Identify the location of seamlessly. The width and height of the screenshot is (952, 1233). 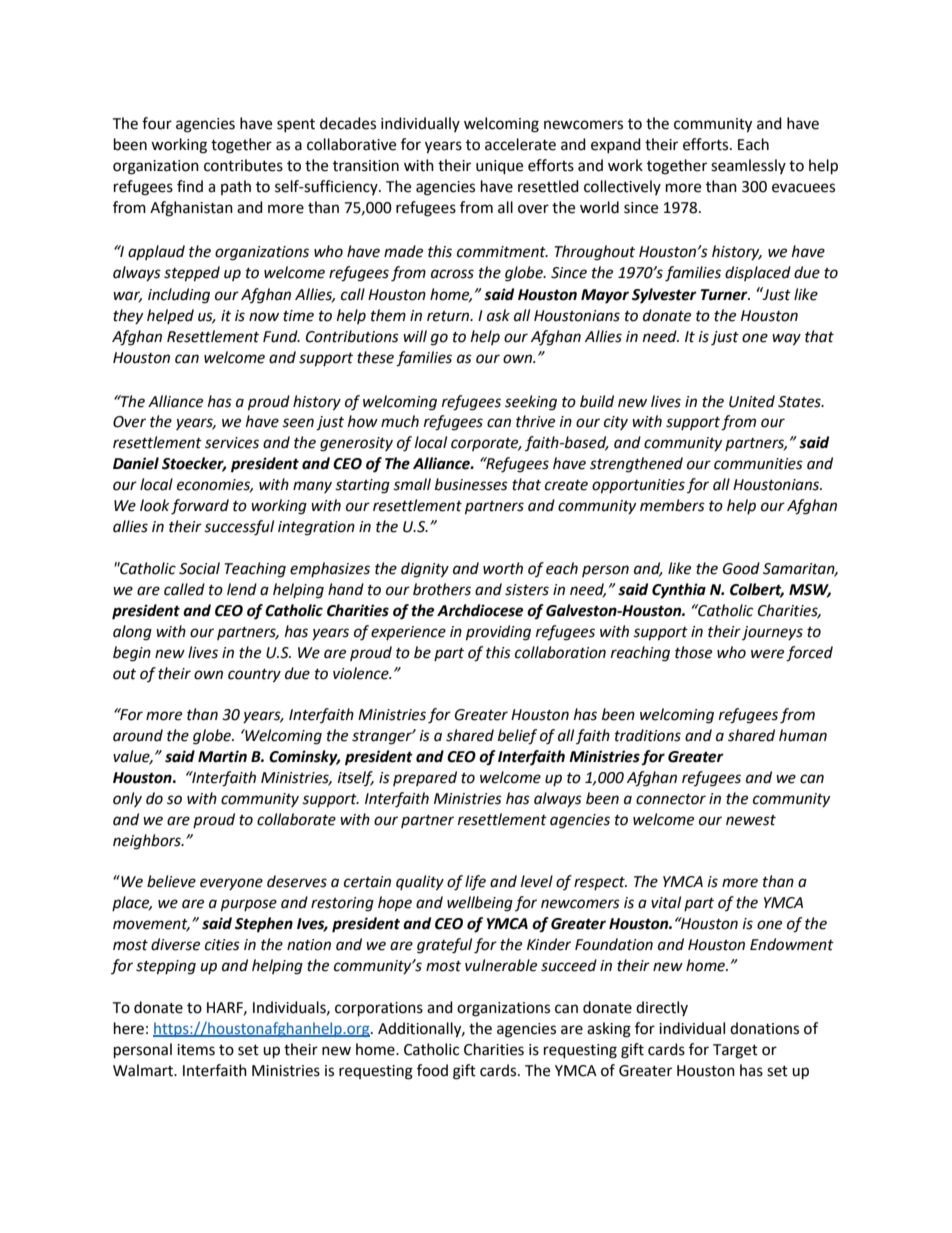
(748, 166).
